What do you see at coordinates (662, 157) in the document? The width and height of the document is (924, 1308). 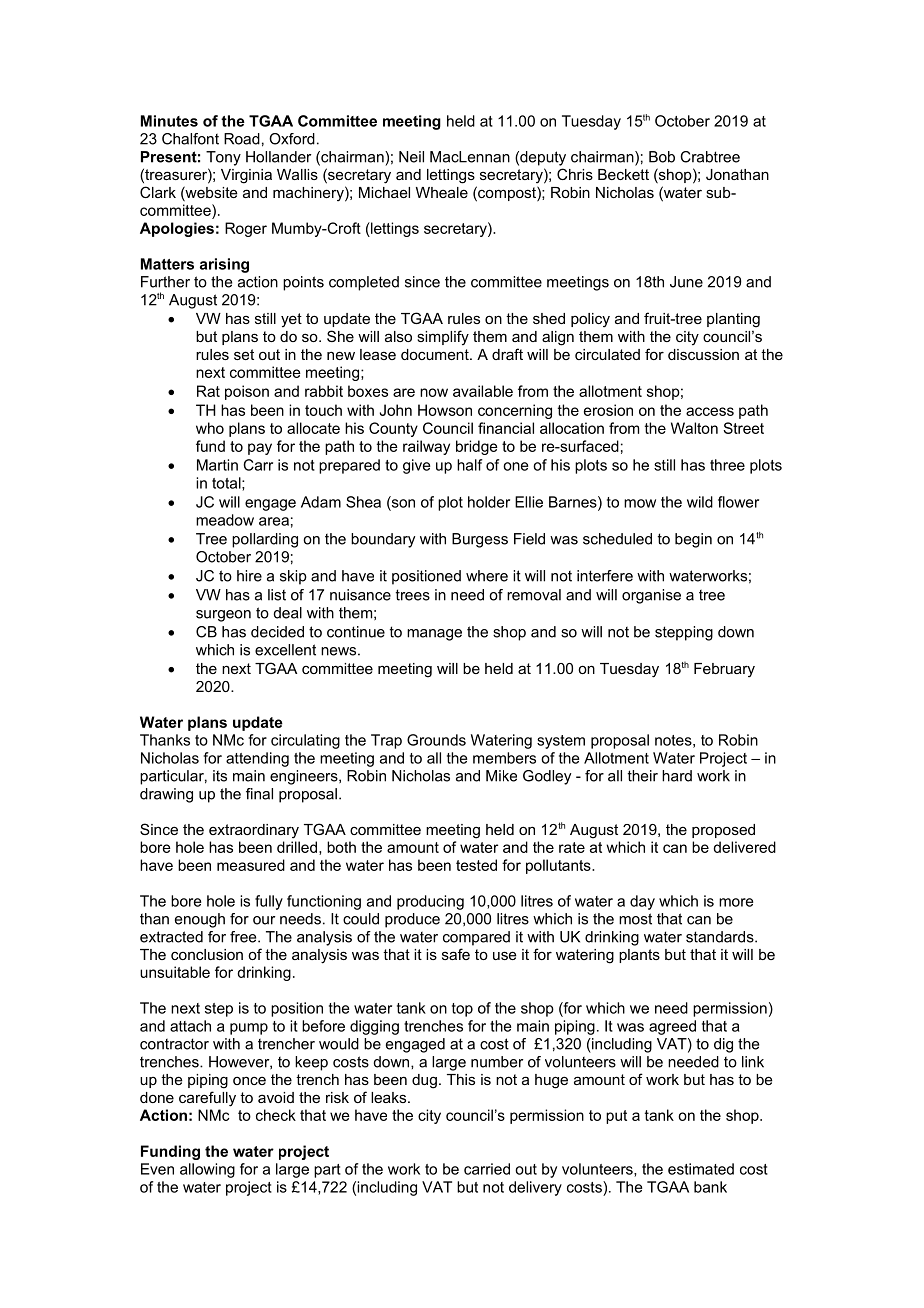 I see `Bob` at bounding box center [662, 157].
